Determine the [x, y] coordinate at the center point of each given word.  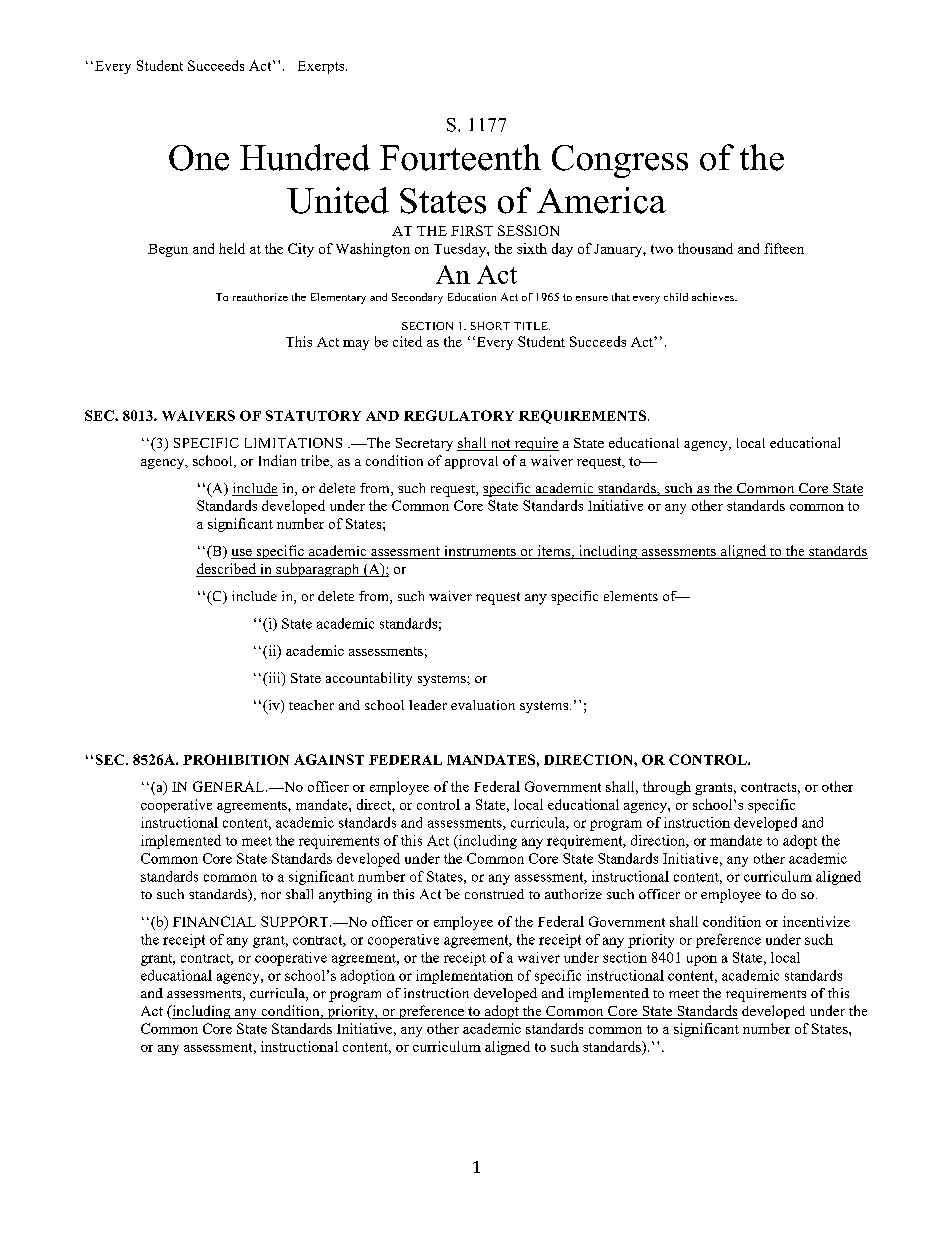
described [227, 570]
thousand [705, 248]
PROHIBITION [236, 759]
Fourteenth [460, 157]
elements [631, 596]
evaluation [483, 705]
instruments [480, 552]
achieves [714, 297]
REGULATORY [459, 415]
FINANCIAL [214, 921]
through [667, 788]
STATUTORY [313, 415]
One [199, 158]
